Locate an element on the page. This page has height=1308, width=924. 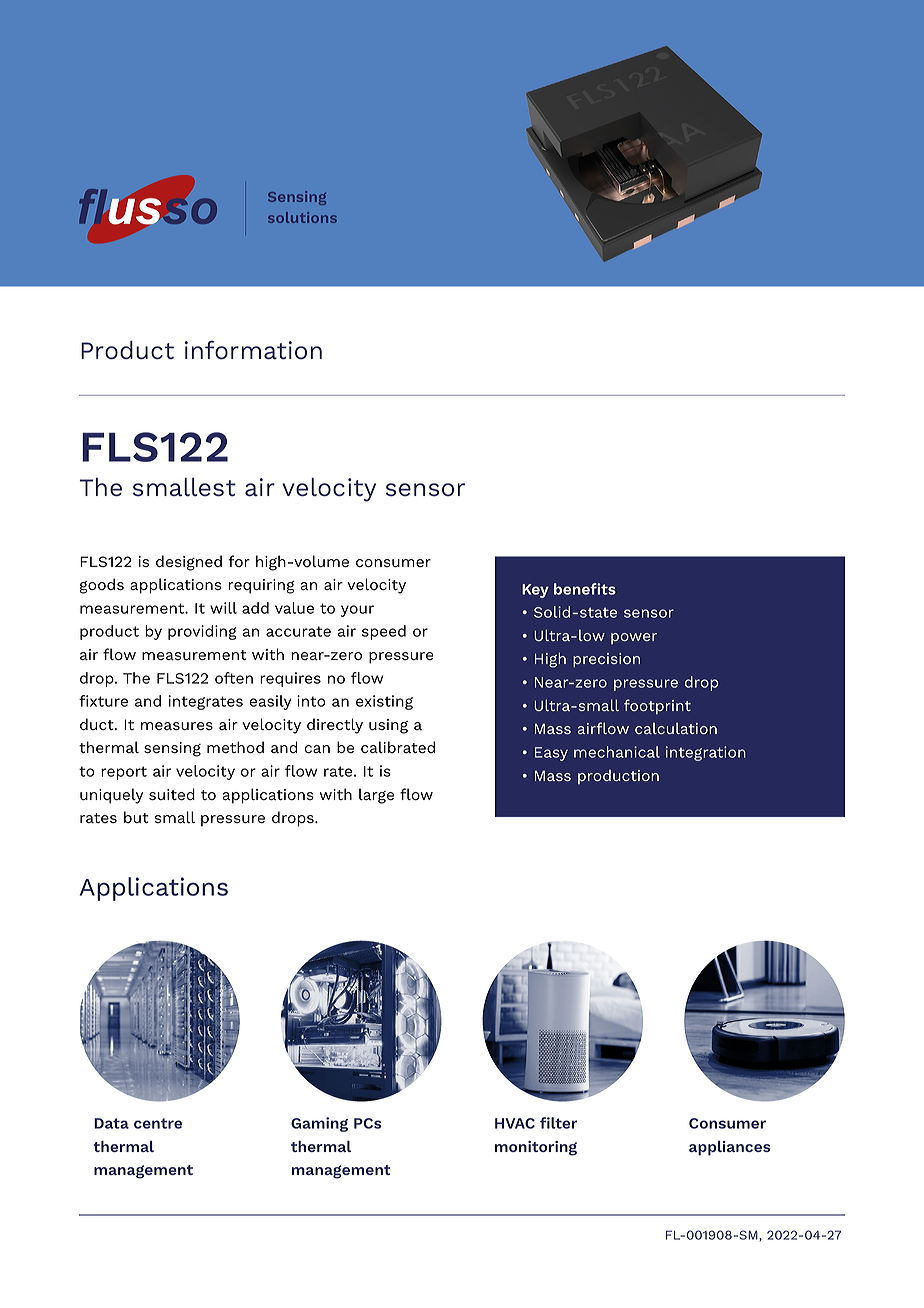
centre is located at coordinates (158, 1123).
